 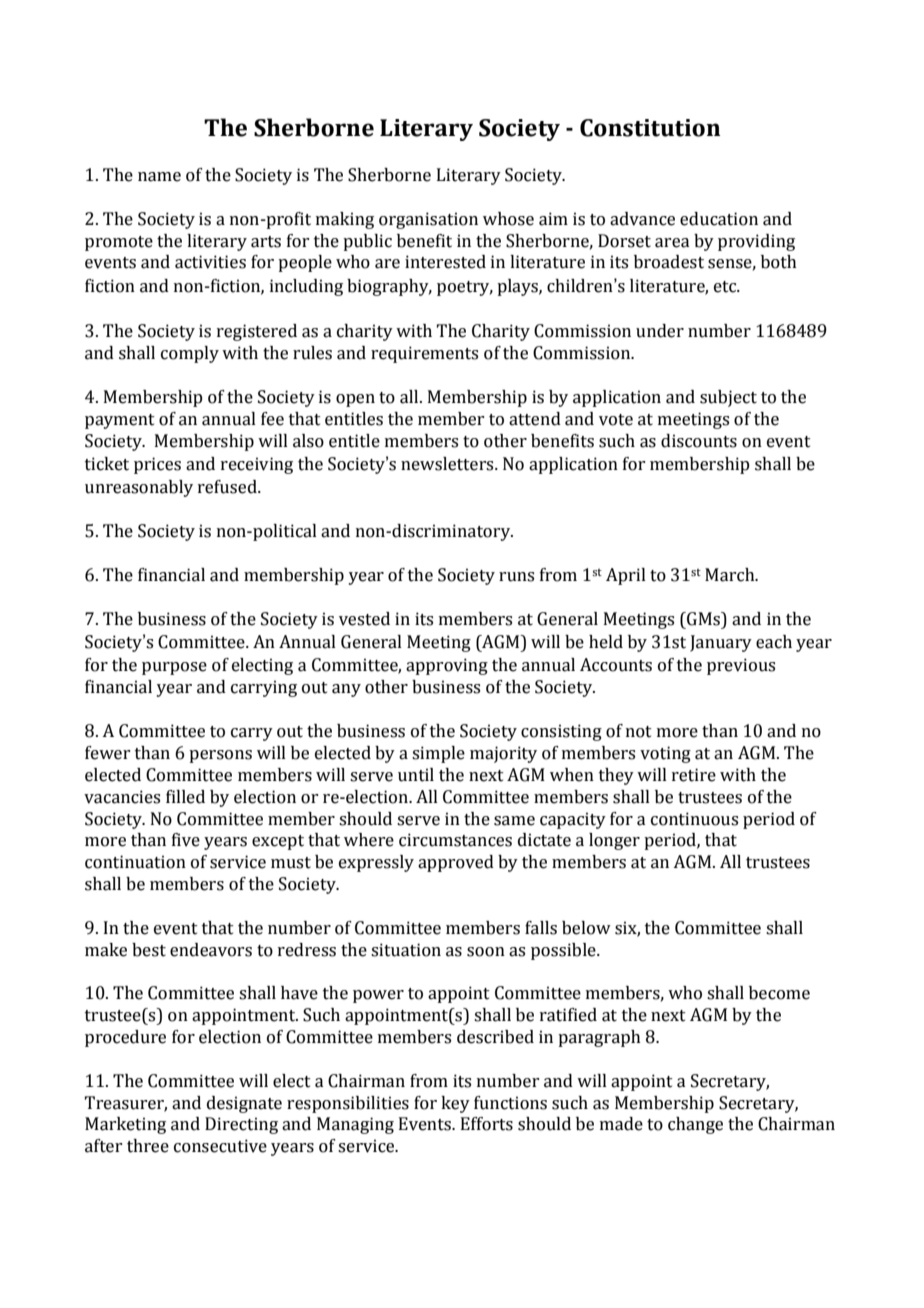 I want to click on runs, so click(x=516, y=577).
